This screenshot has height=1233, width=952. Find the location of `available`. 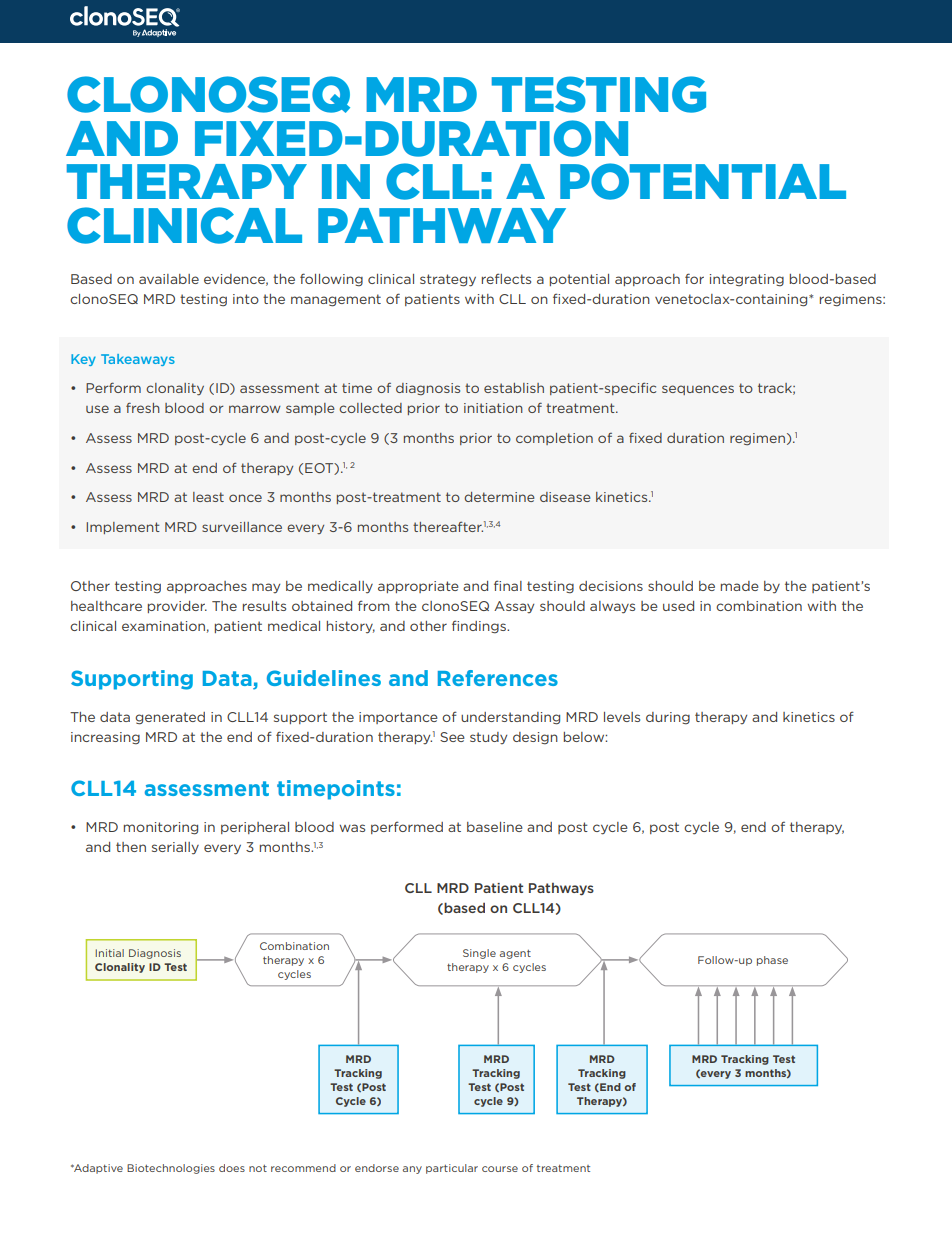

available is located at coordinates (169, 279).
